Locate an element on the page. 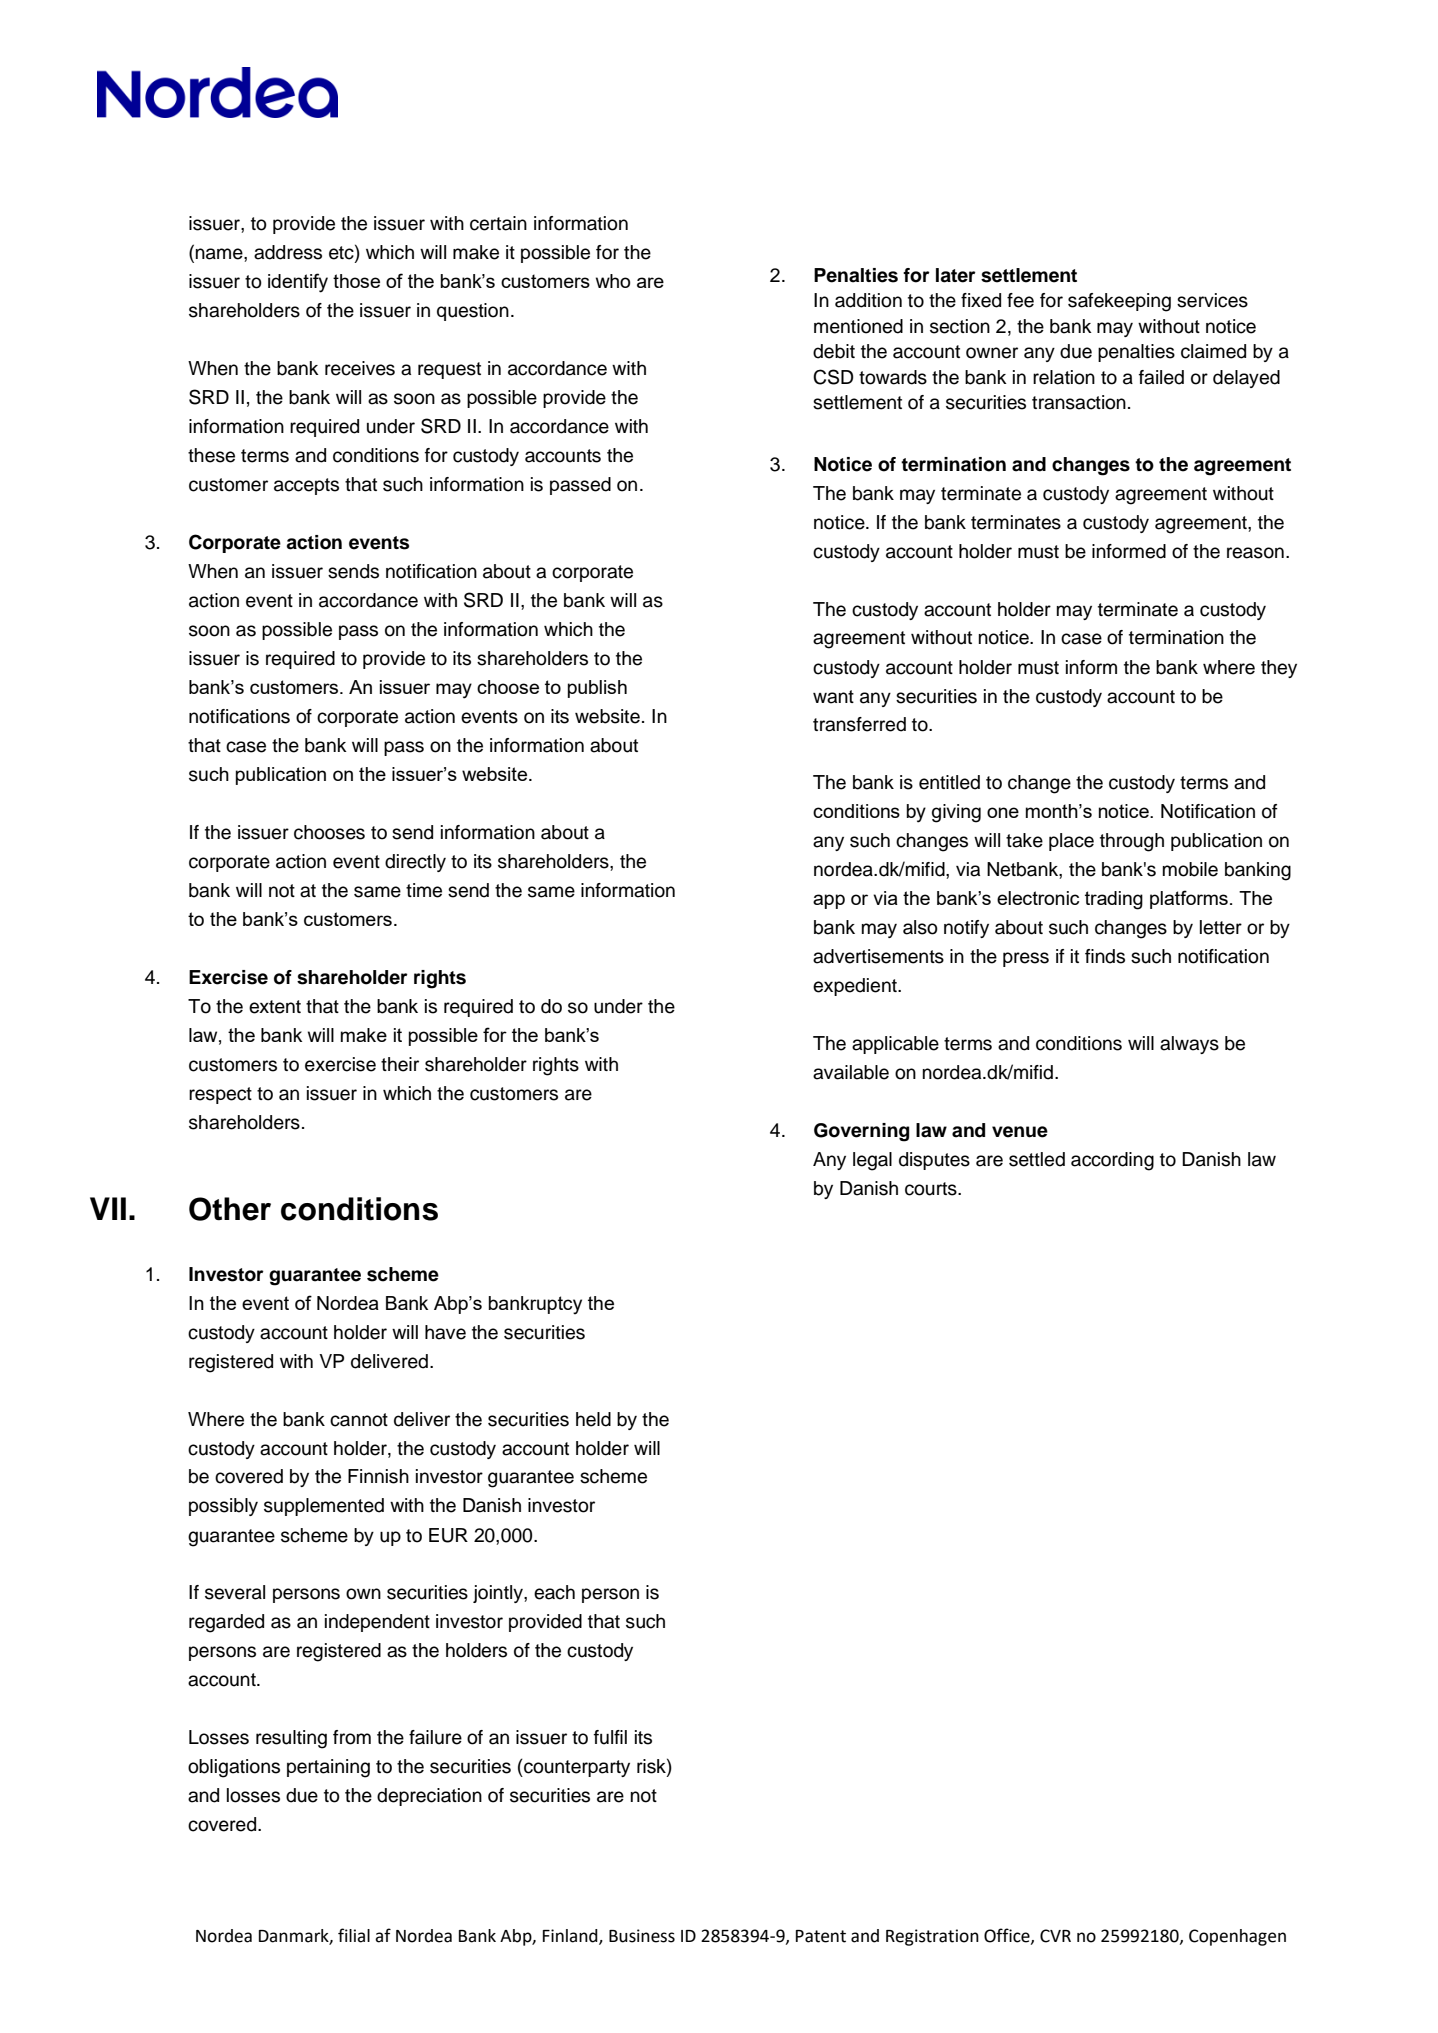  safekeeping is located at coordinates (1119, 302).
